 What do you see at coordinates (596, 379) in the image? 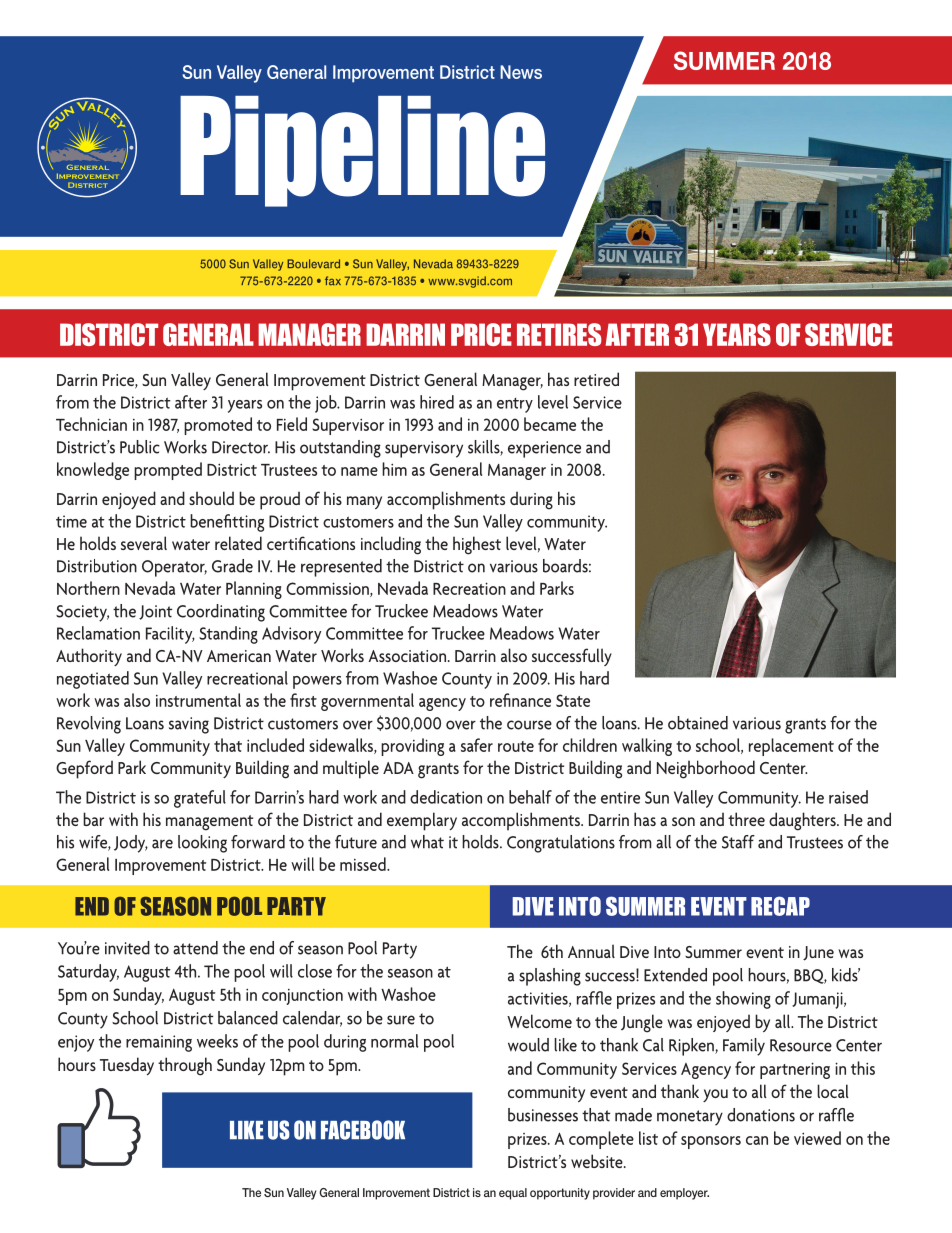
I see `retired` at bounding box center [596, 379].
